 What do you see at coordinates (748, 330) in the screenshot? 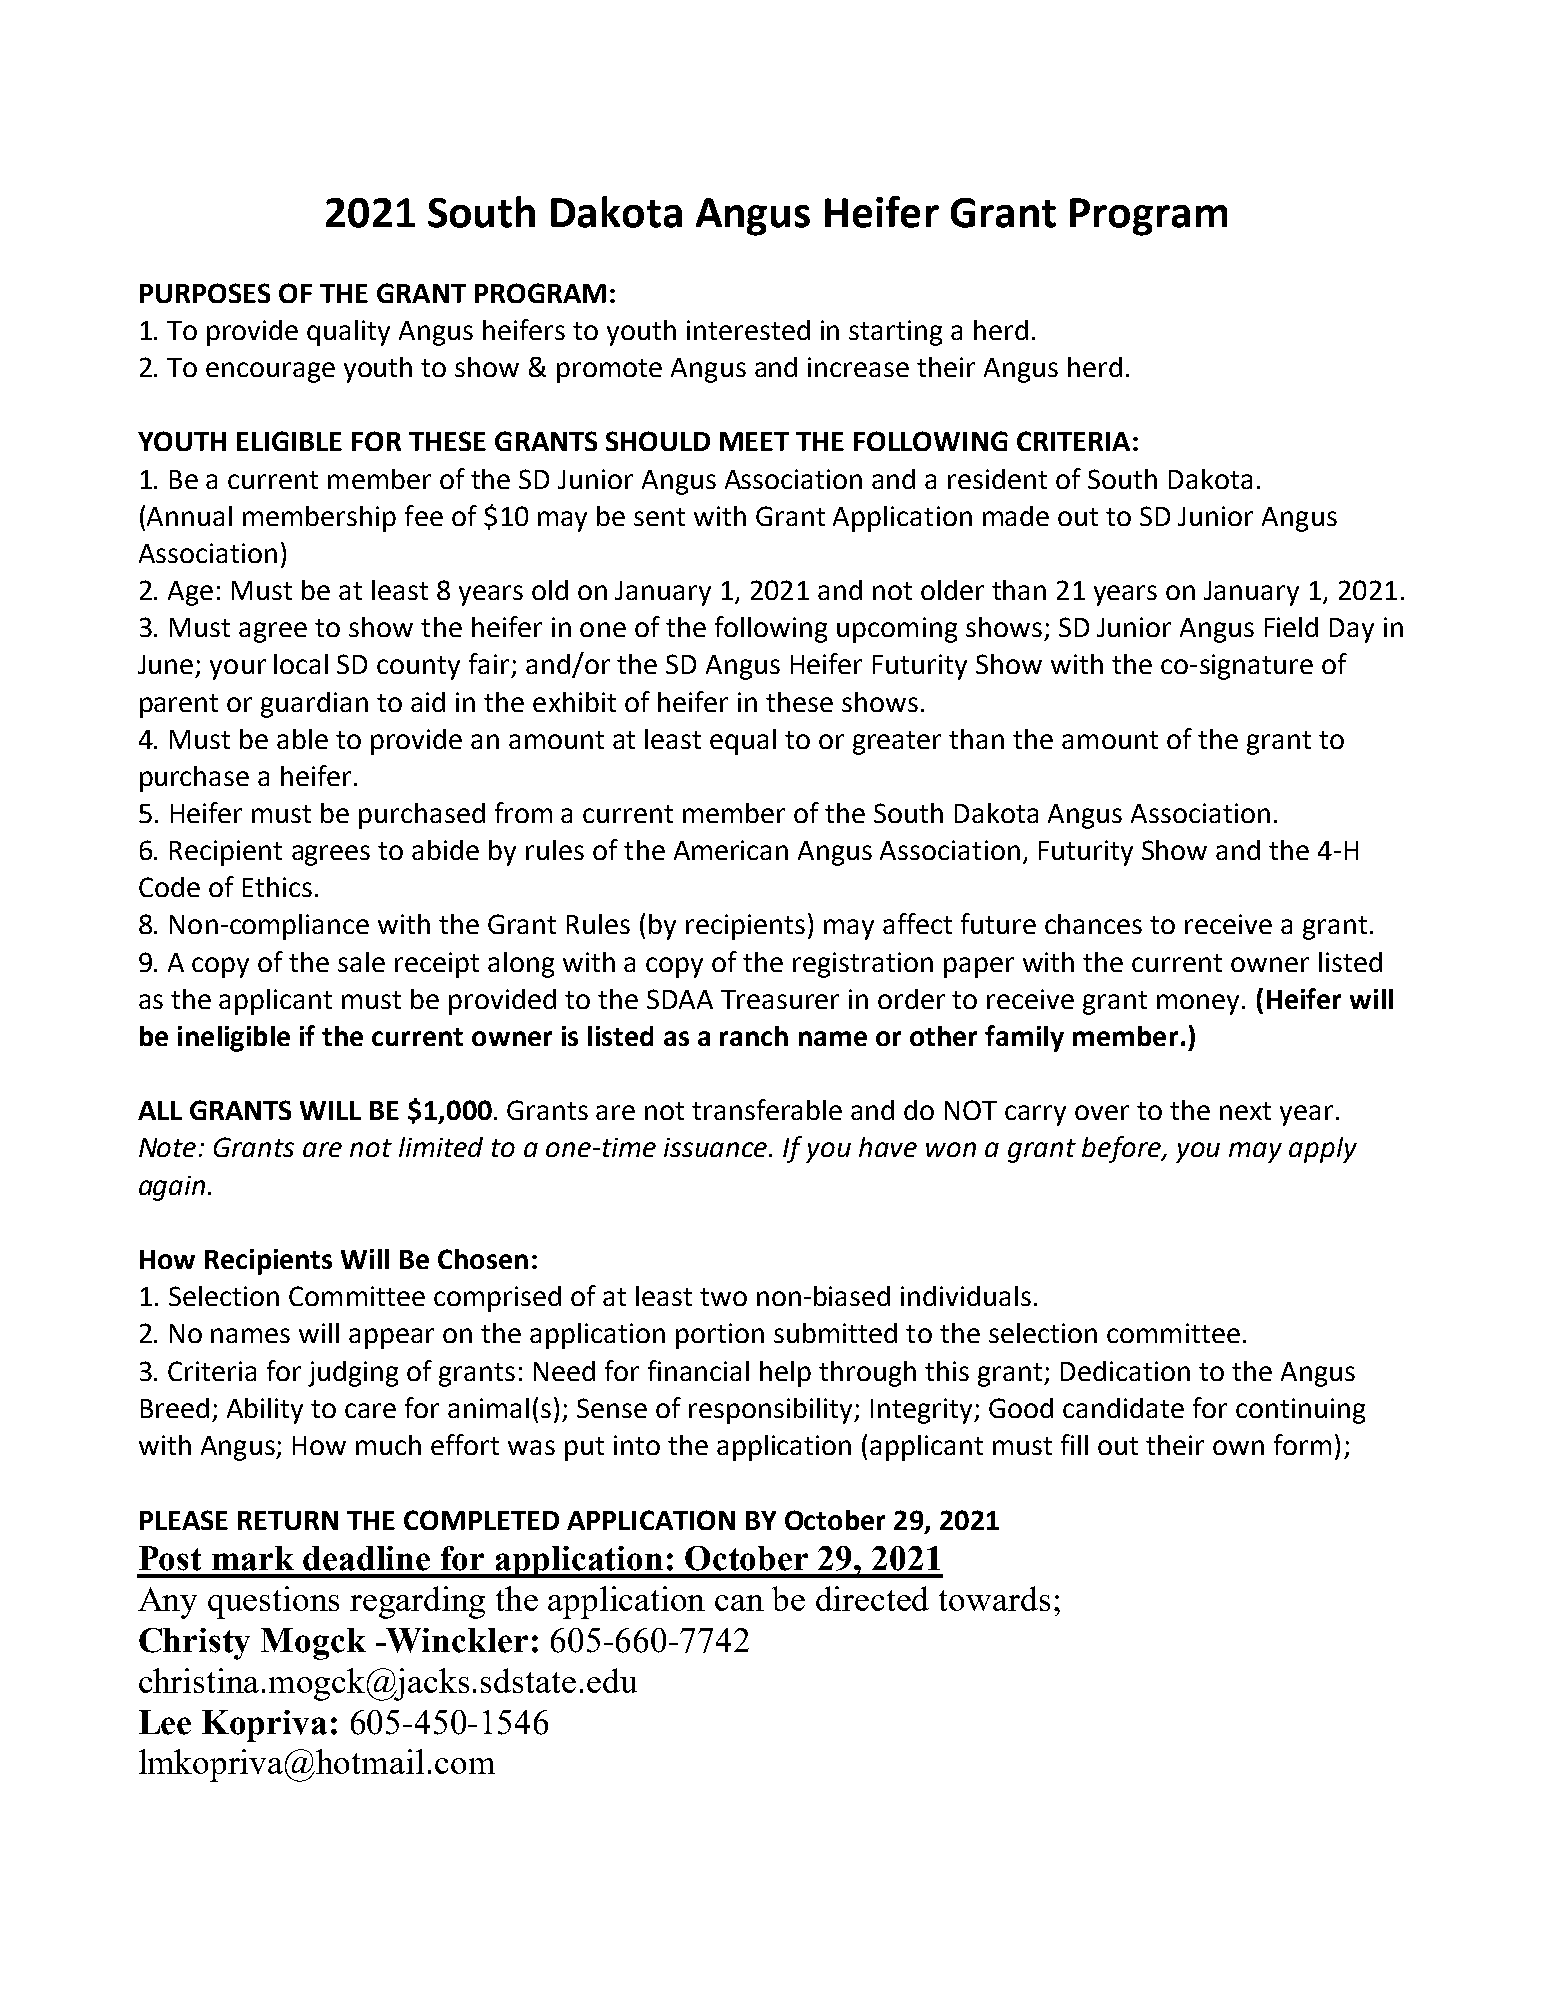
I see `interested` at bounding box center [748, 330].
